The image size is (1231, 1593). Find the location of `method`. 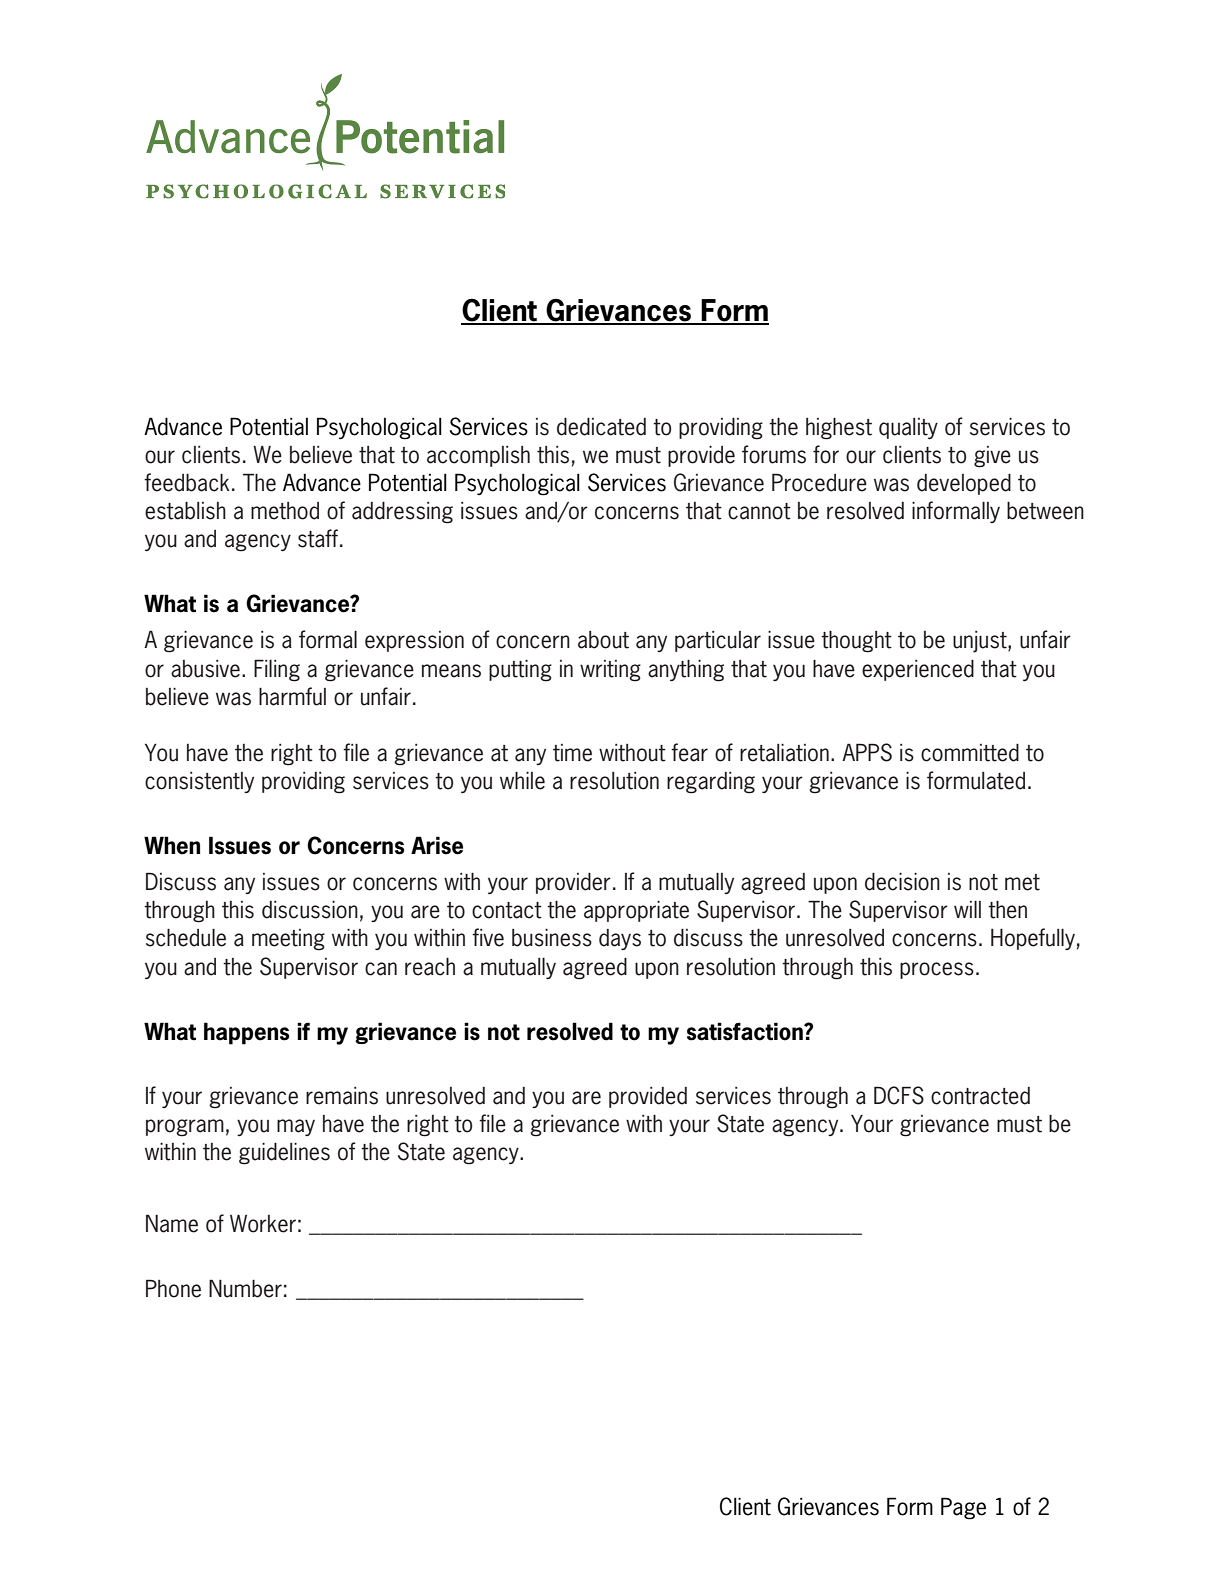

method is located at coordinates (285, 511).
